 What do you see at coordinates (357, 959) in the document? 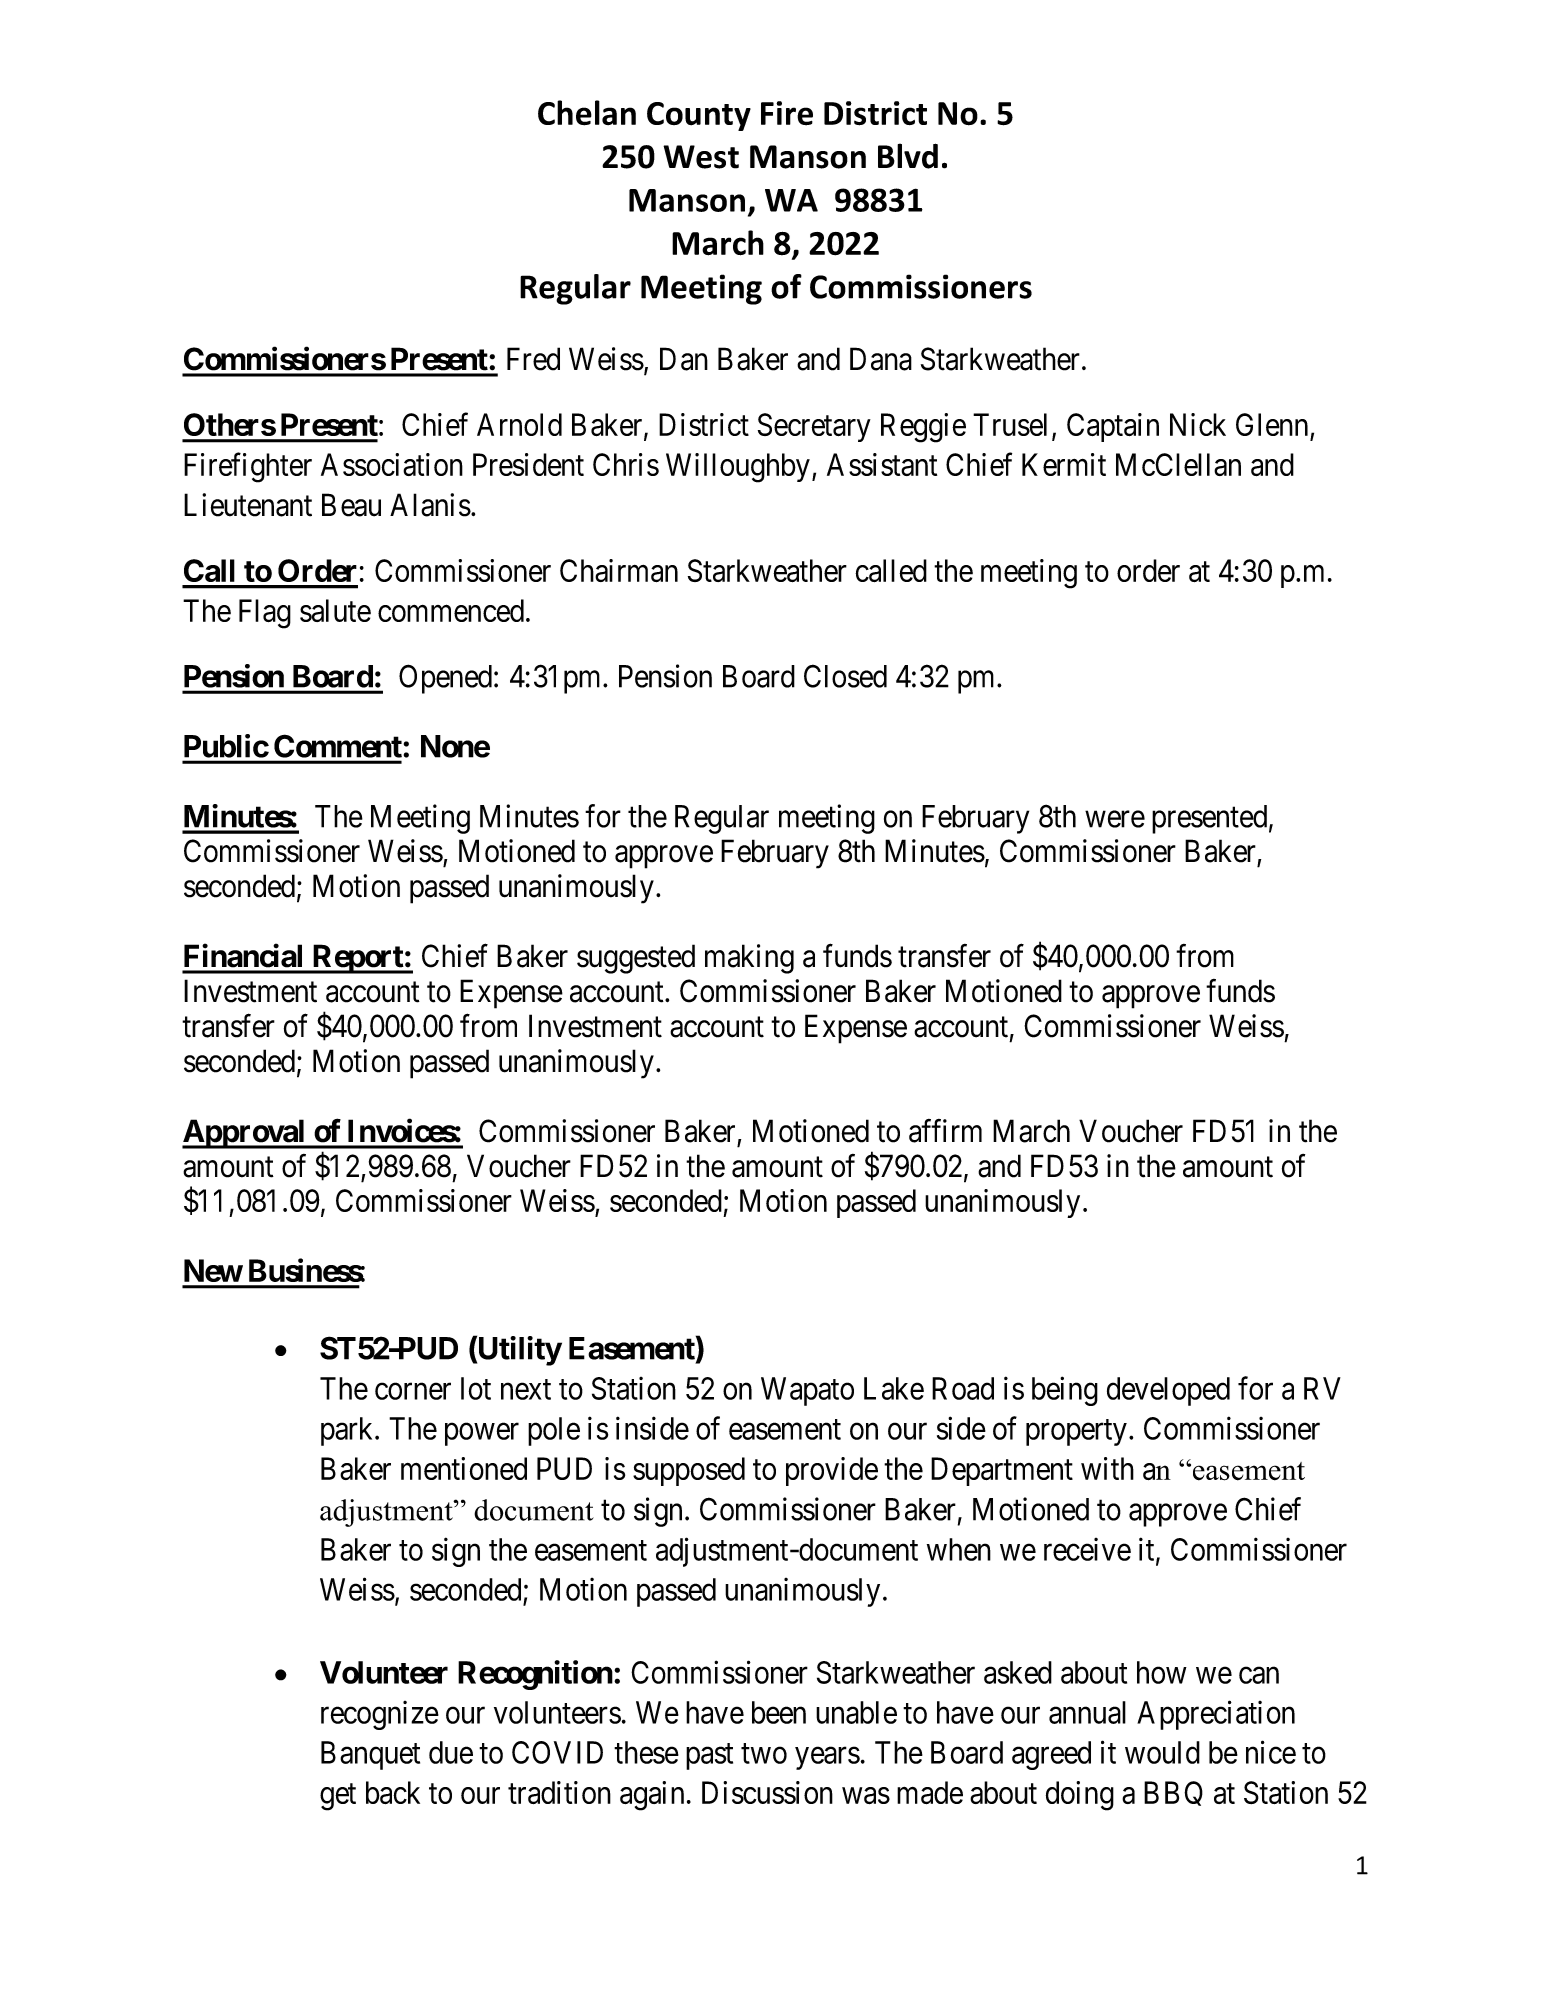
I see `Report` at bounding box center [357, 959].
